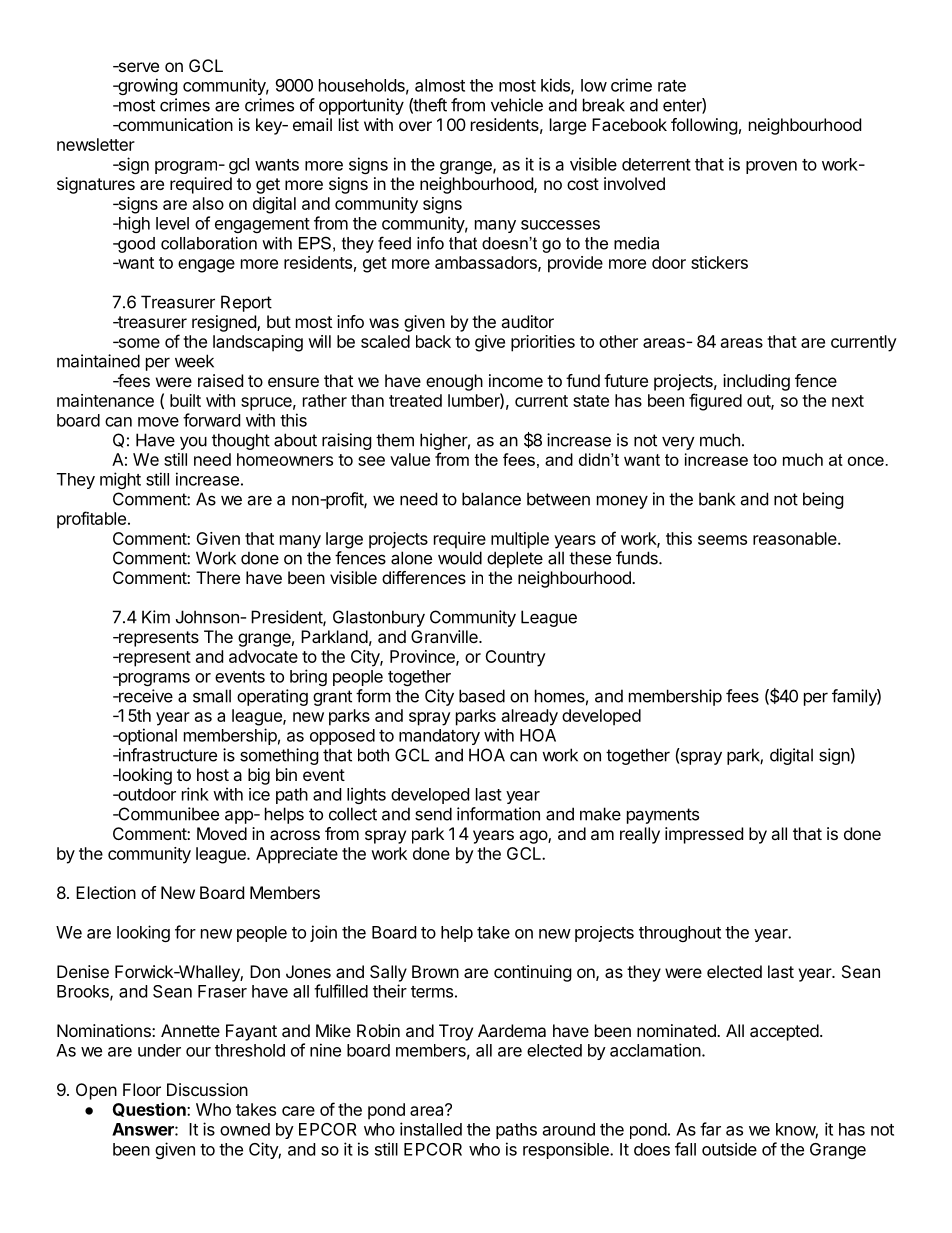  I want to click on send, so click(433, 814).
